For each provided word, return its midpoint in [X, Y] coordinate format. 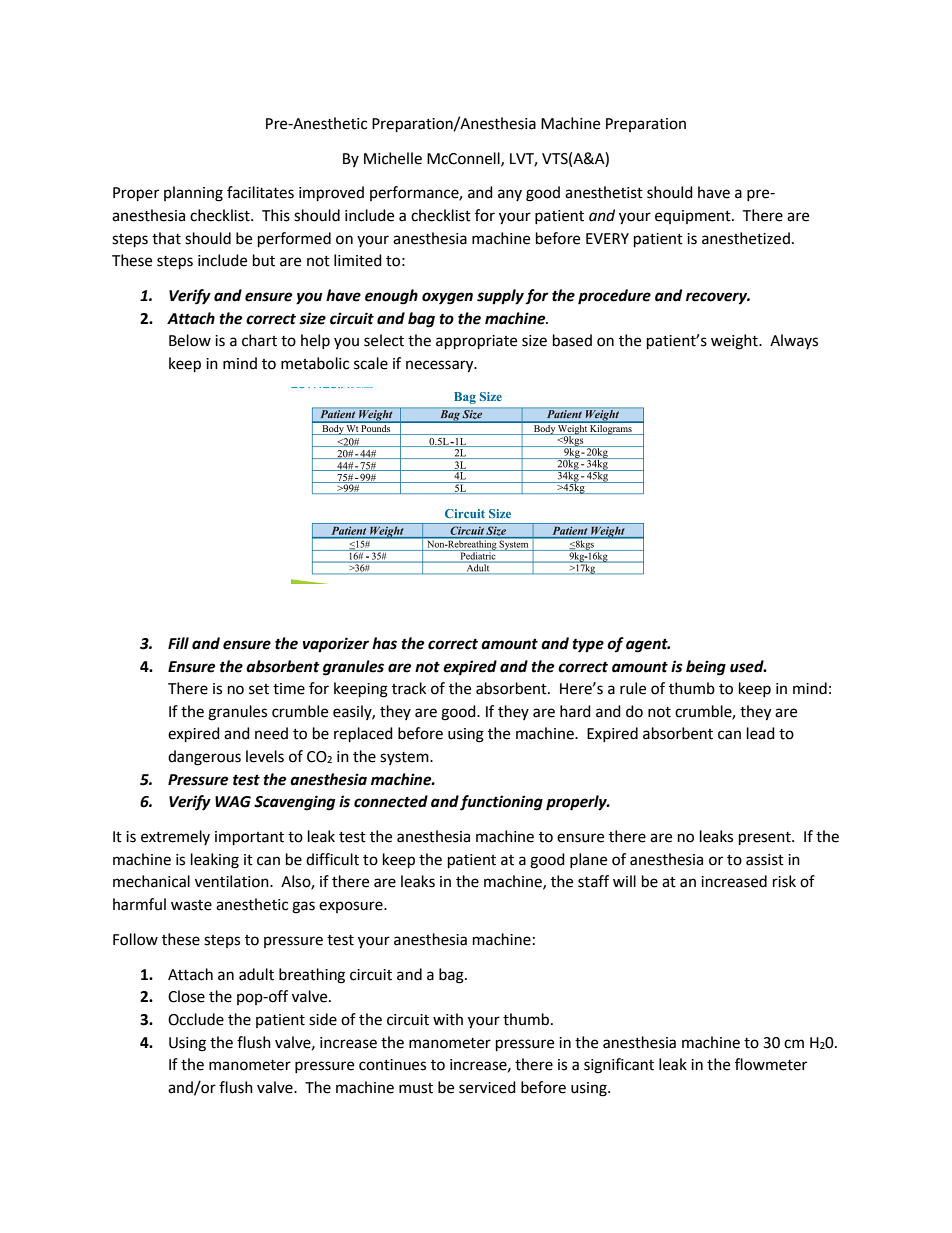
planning [193, 194]
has [384, 643]
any [510, 195]
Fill [178, 643]
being [706, 668]
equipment [694, 217]
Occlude [196, 1019]
